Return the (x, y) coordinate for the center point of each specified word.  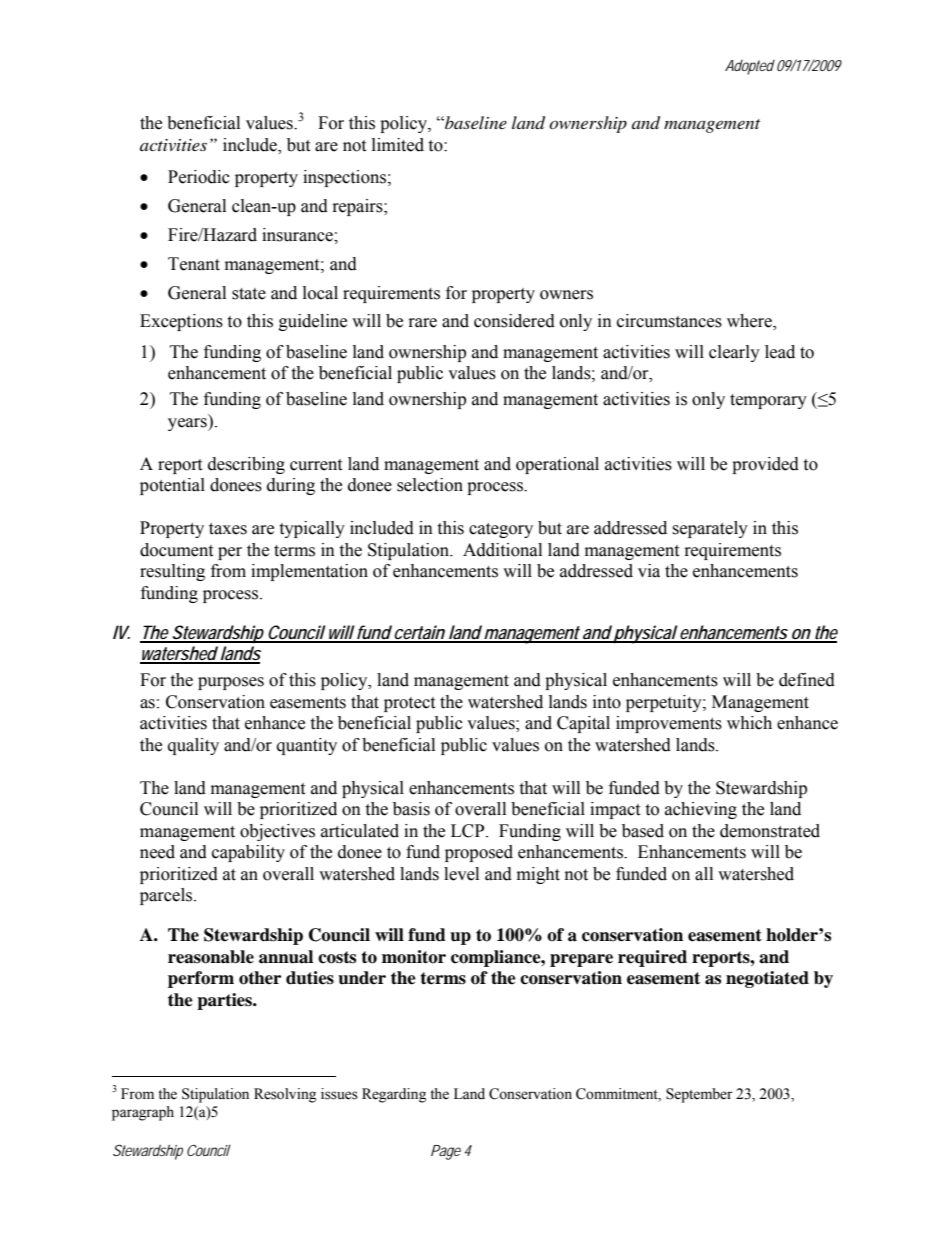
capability (248, 853)
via (649, 571)
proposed (479, 853)
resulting (172, 572)
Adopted (750, 67)
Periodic (199, 177)
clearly (734, 353)
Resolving (285, 1095)
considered (514, 321)
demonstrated (770, 831)
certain (419, 633)
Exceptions (181, 322)
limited (398, 145)
